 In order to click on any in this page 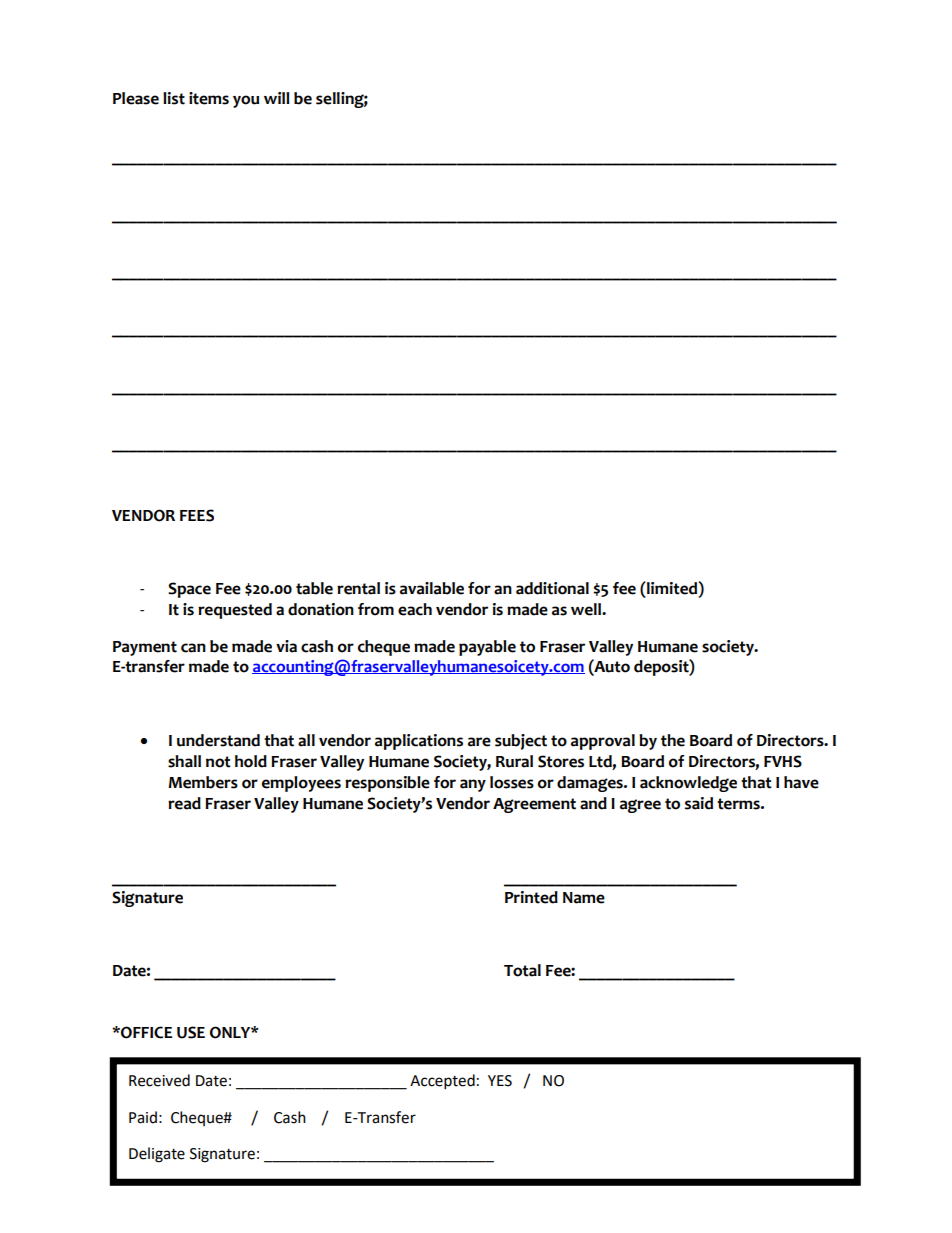, I will do `click(473, 785)`.
